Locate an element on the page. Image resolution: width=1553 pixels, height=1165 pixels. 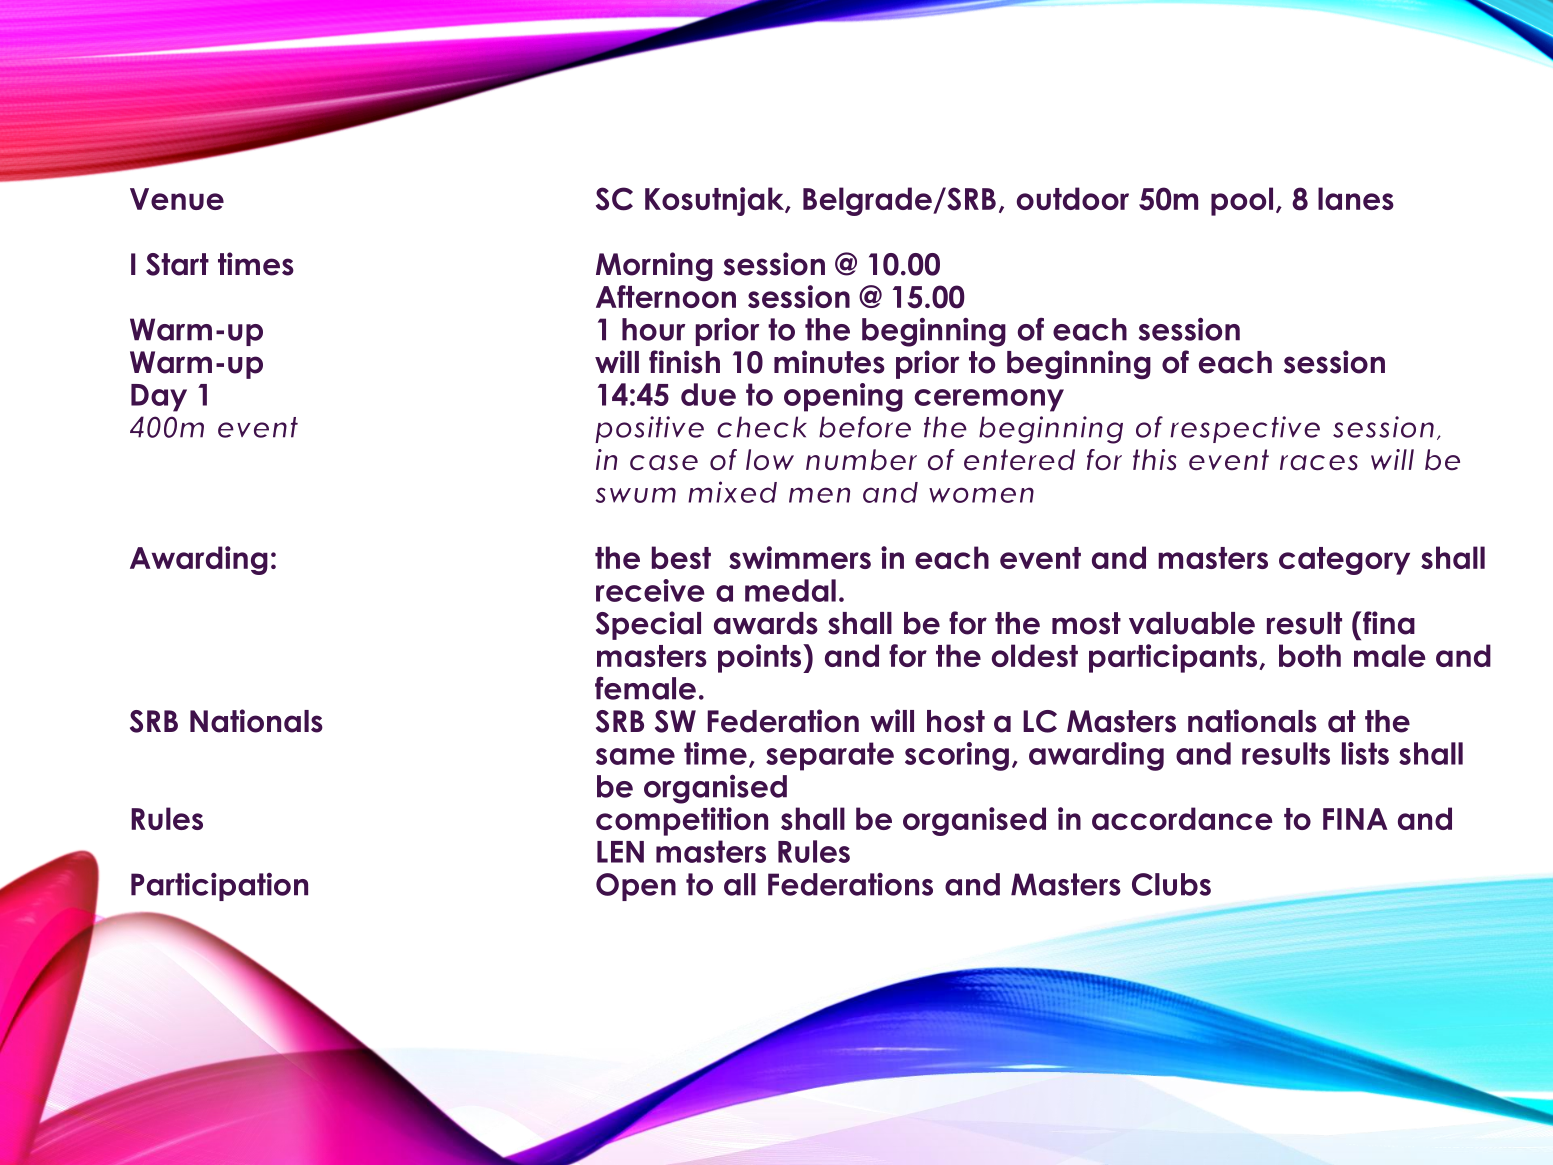
Venue is located at coordinates (177, 199).
